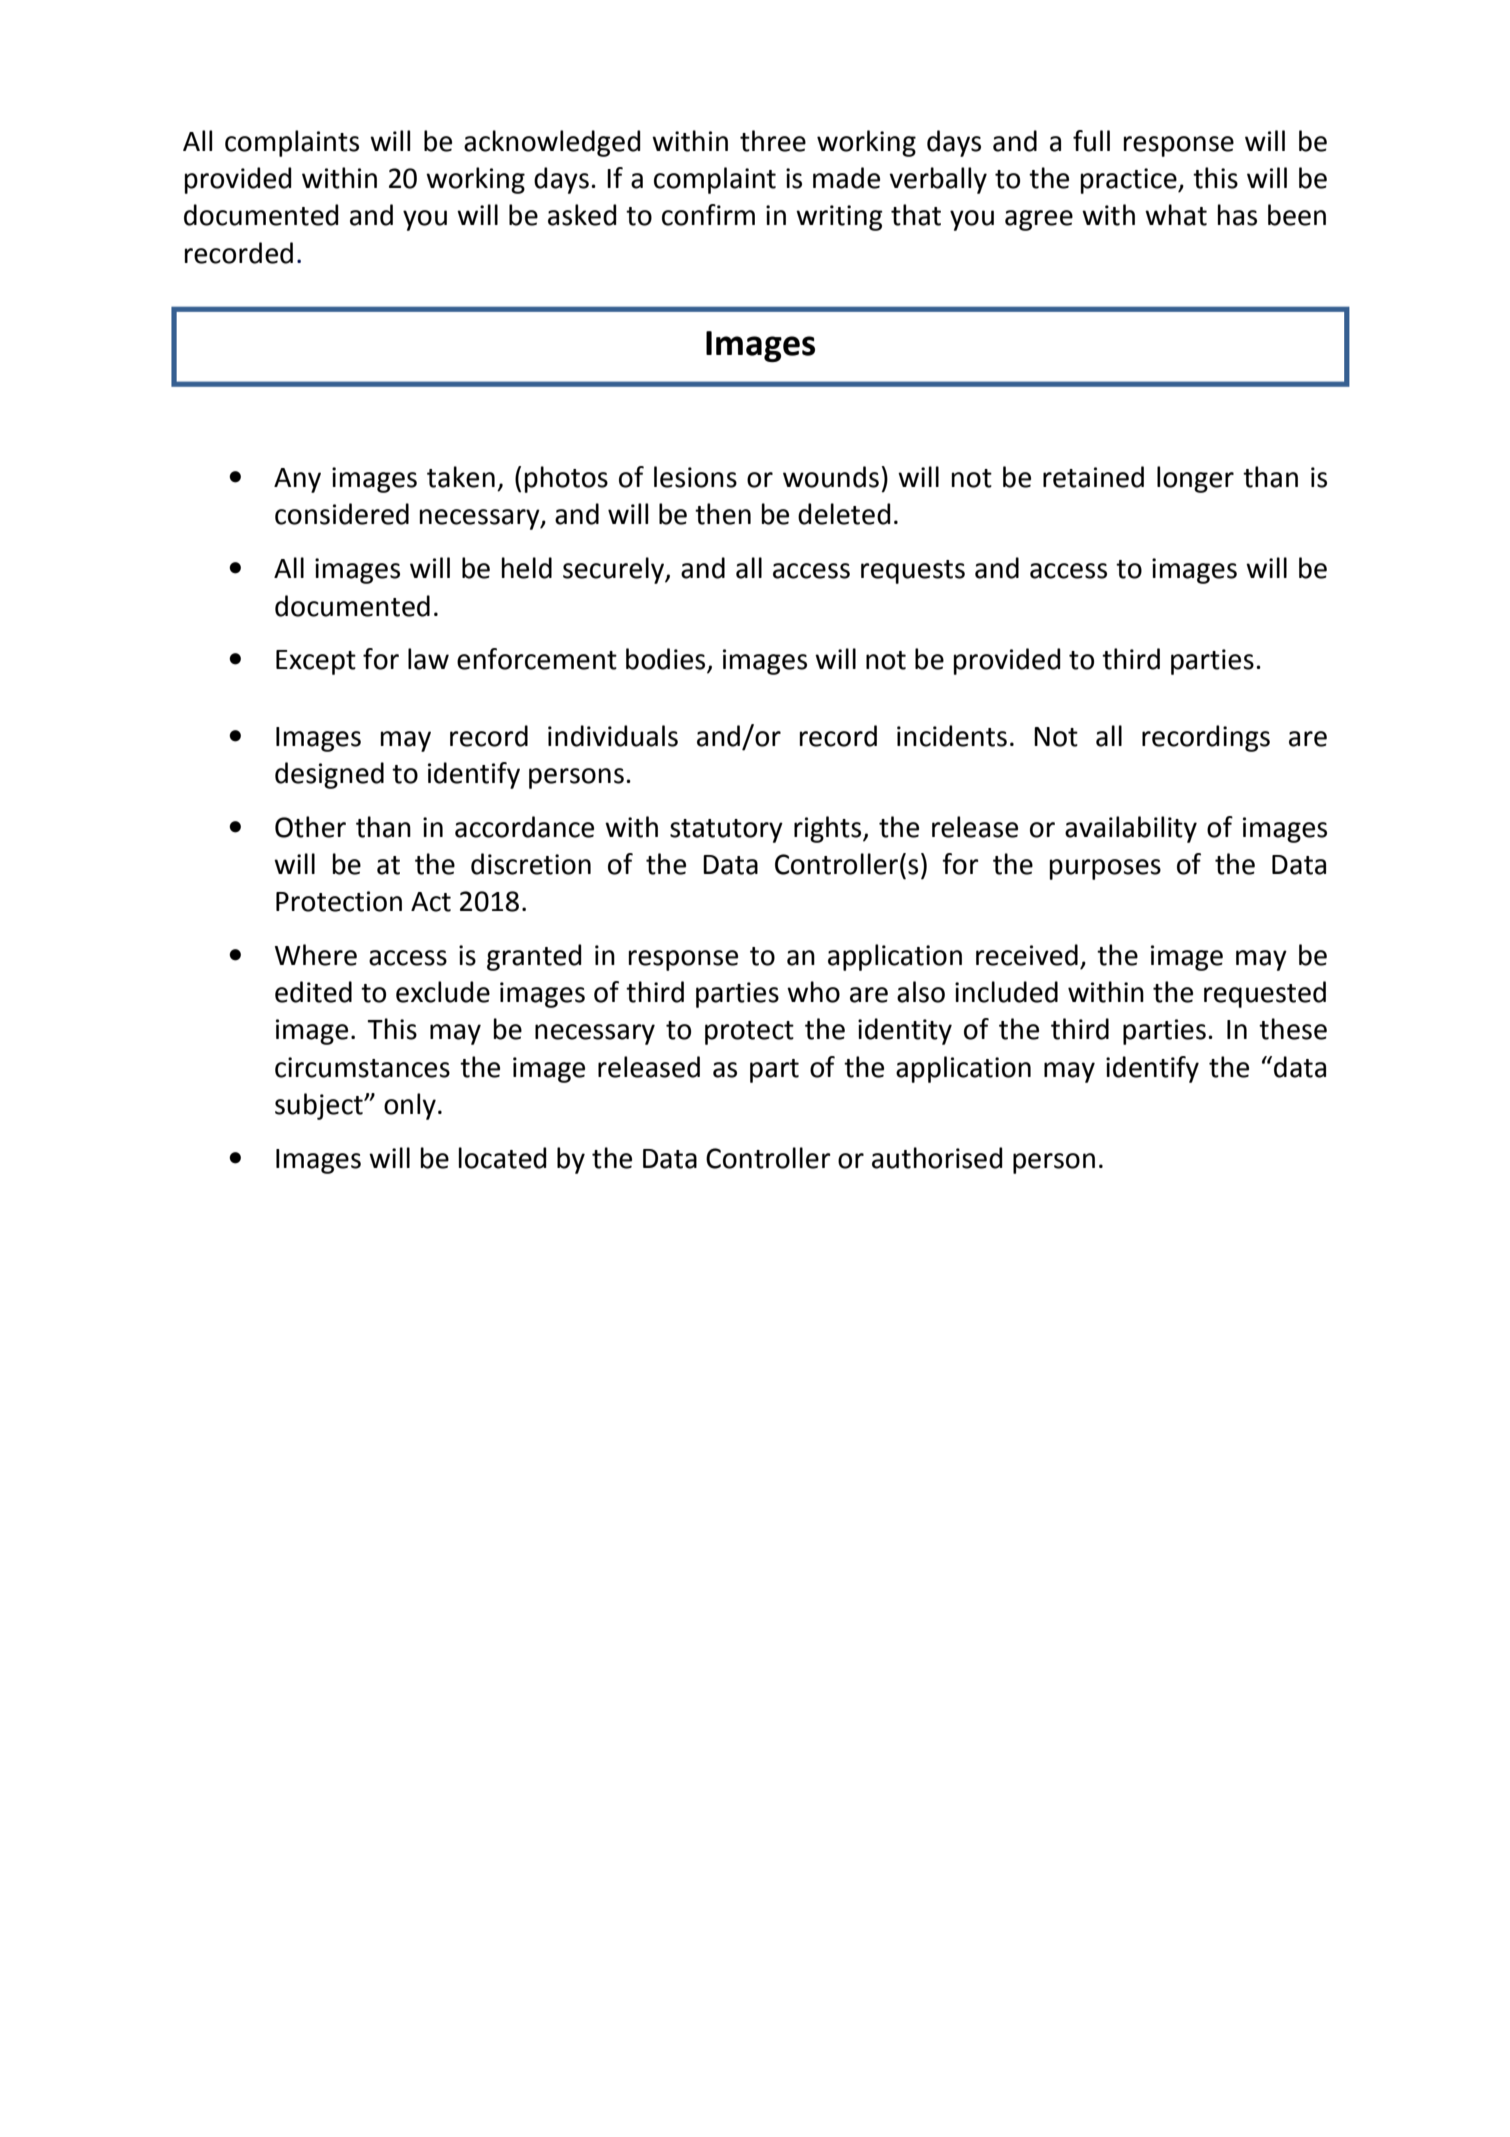  Describe the element at coordinates (1105, 869) in the screenshot. I see `purposes` at that location.
